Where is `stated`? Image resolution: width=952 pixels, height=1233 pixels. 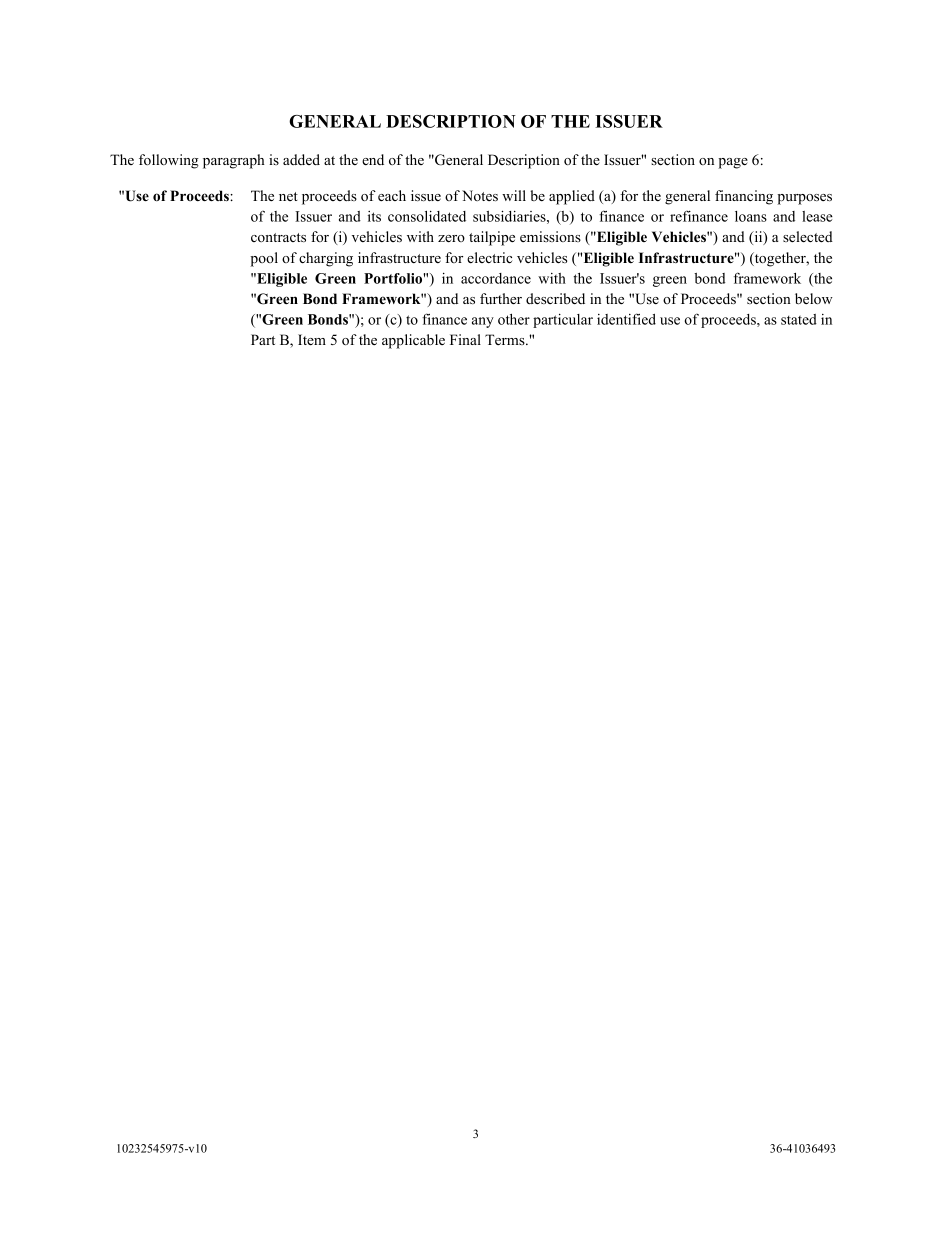 stated is located at coordinates (799, 319).
